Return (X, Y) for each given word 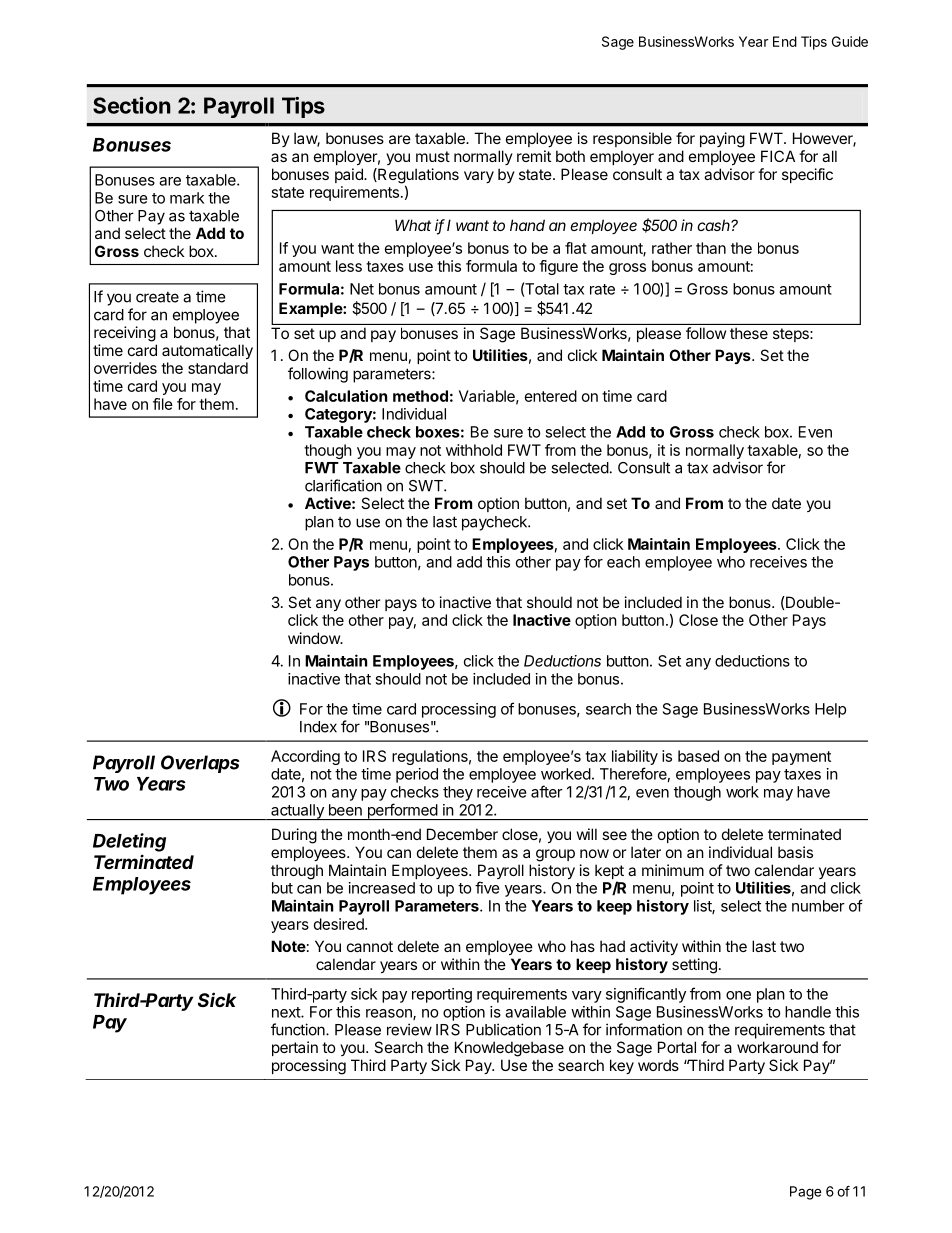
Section (132, 105)
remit (534, 156)
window (315, 638)
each (623, 562)
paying (722, 140)
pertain (295, 1048)
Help (830, 710)
